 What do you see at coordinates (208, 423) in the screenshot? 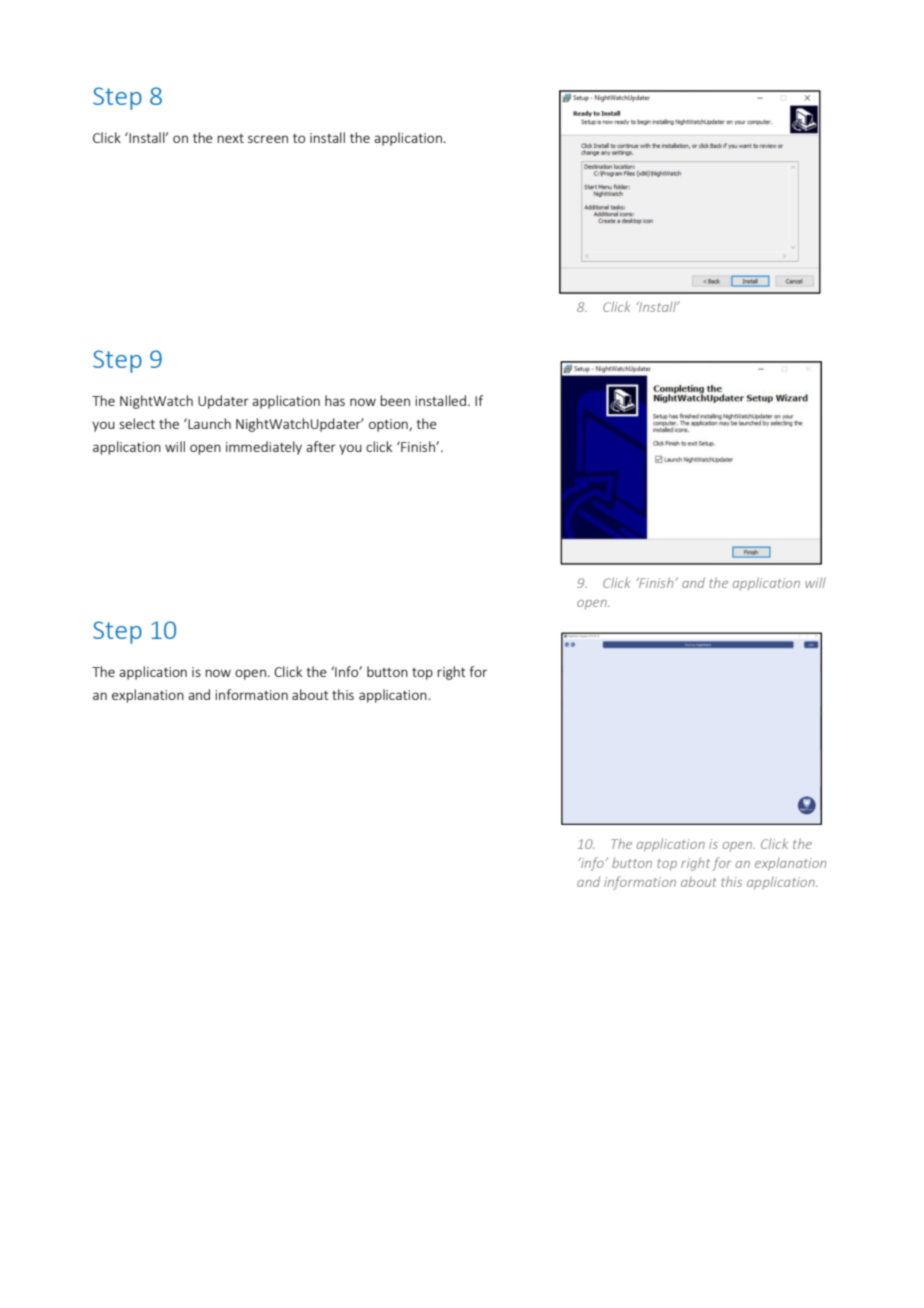
I see `Launch` at bounding box center [208, 423].
